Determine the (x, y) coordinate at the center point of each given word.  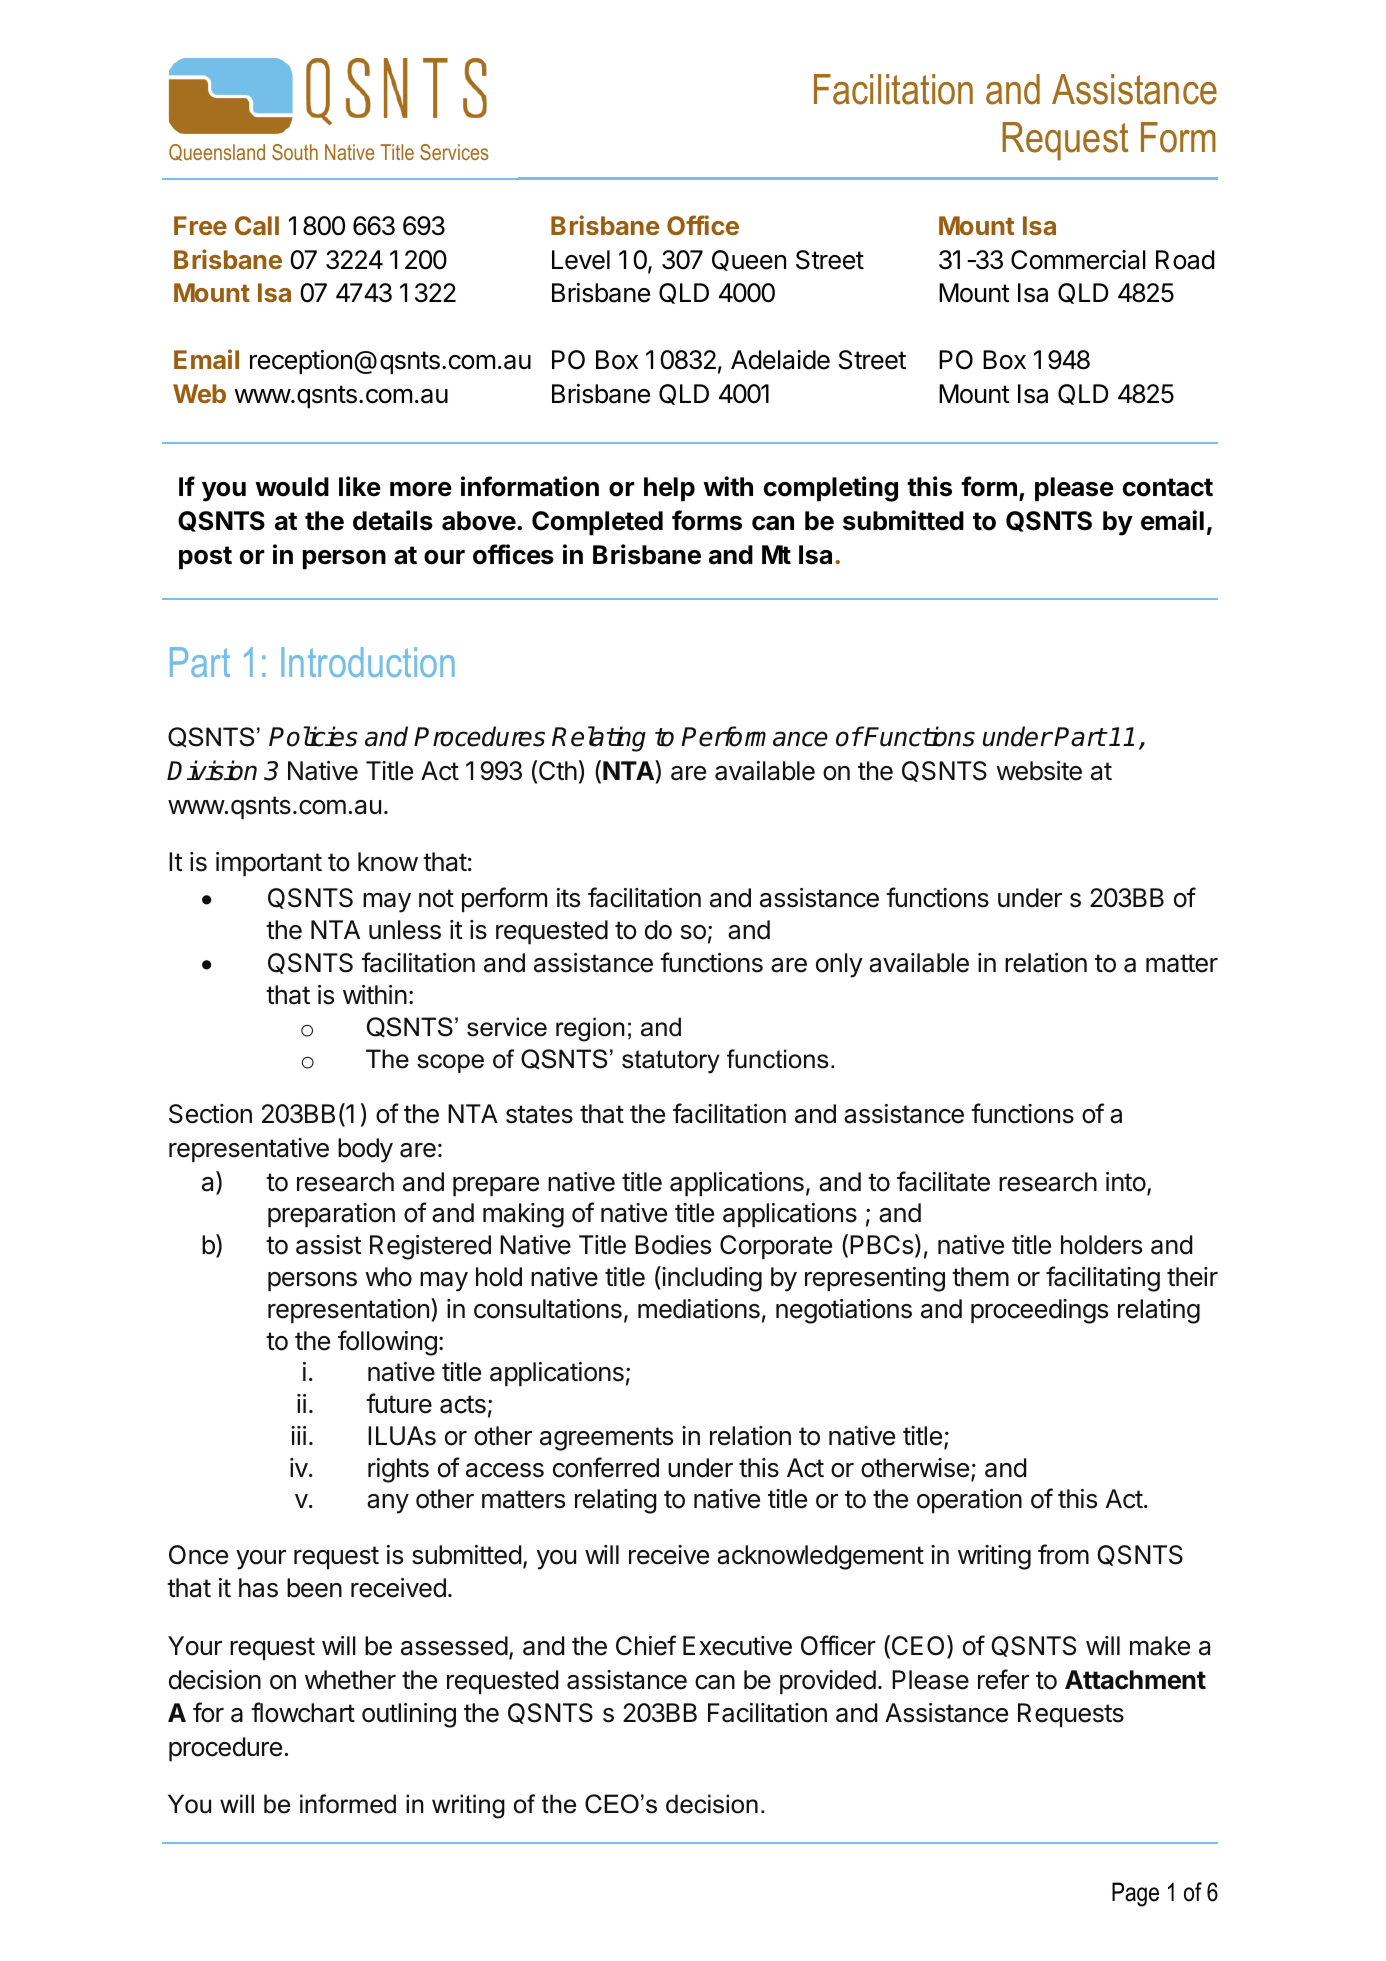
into (1126, 1182)
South (295, 152)
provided (828, 1682)
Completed (597, 523)
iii (298, 1435)
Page (1135, 1894)
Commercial (1078, 260)
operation (969, 1501)
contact (1168, 487)
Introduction (368, 662)
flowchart (303, 1712)
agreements (606, 1439)
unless (405, 930)
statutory (671, 1062)
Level (581, 260)
